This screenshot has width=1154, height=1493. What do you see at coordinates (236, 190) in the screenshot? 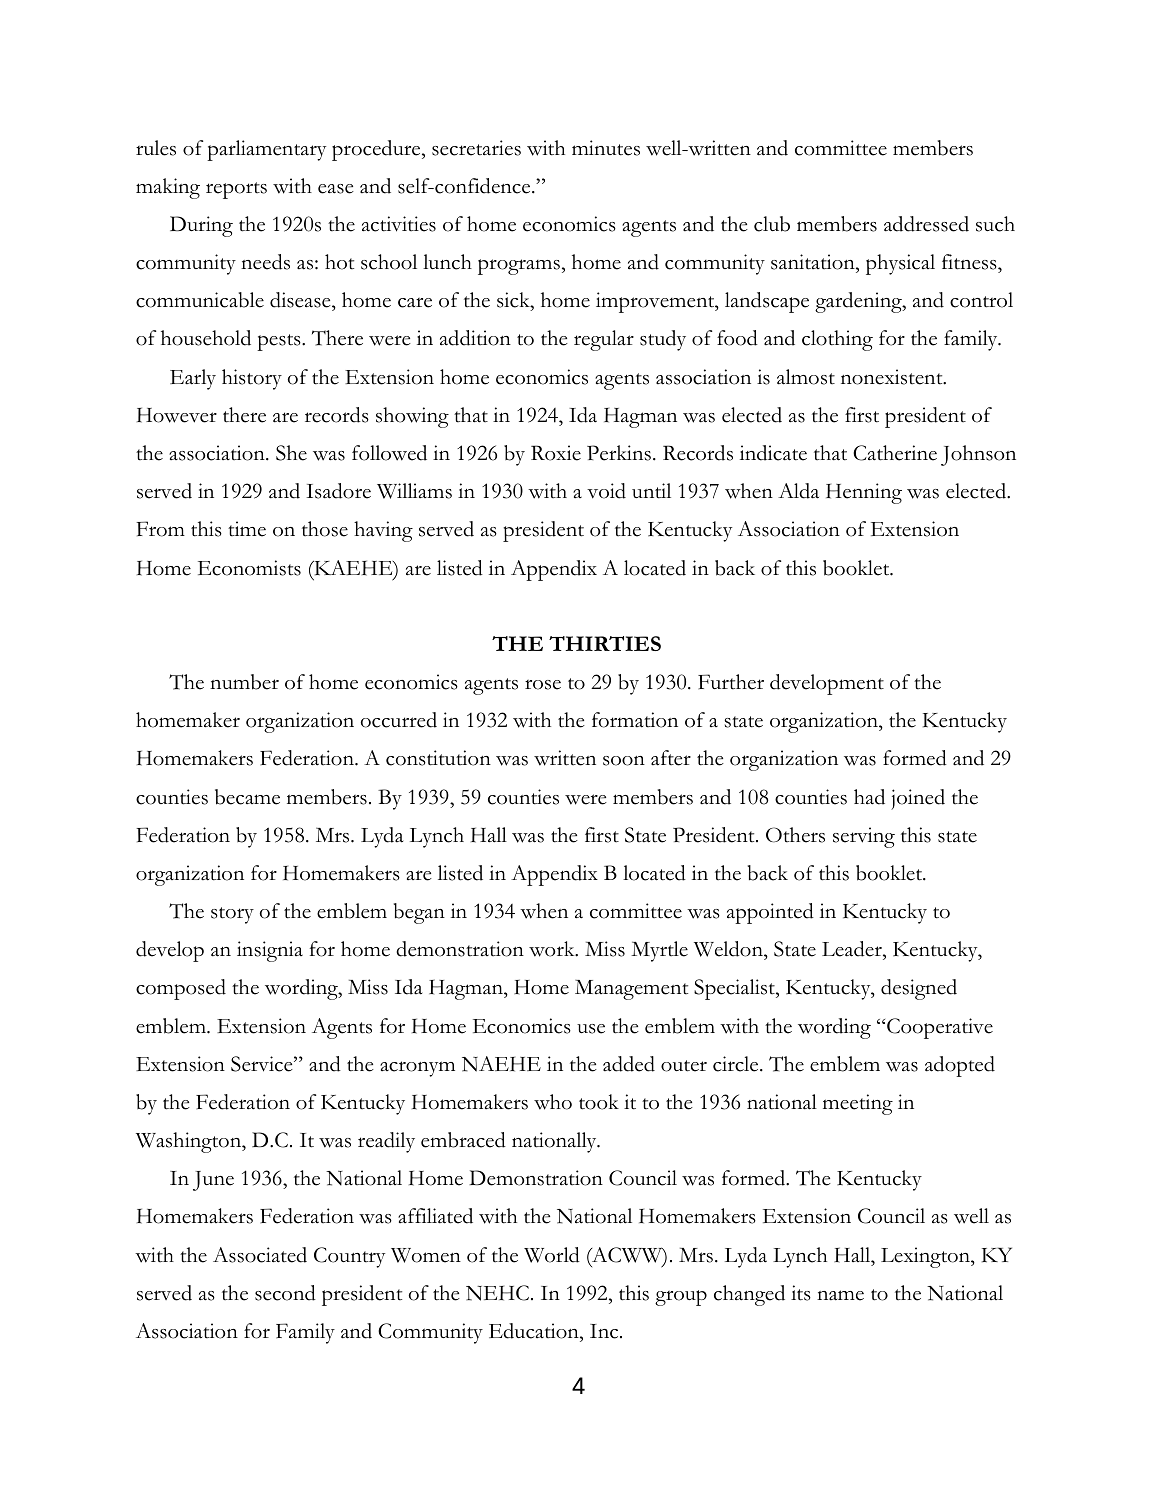
I see `reports` at bounding box center [236, 190].
